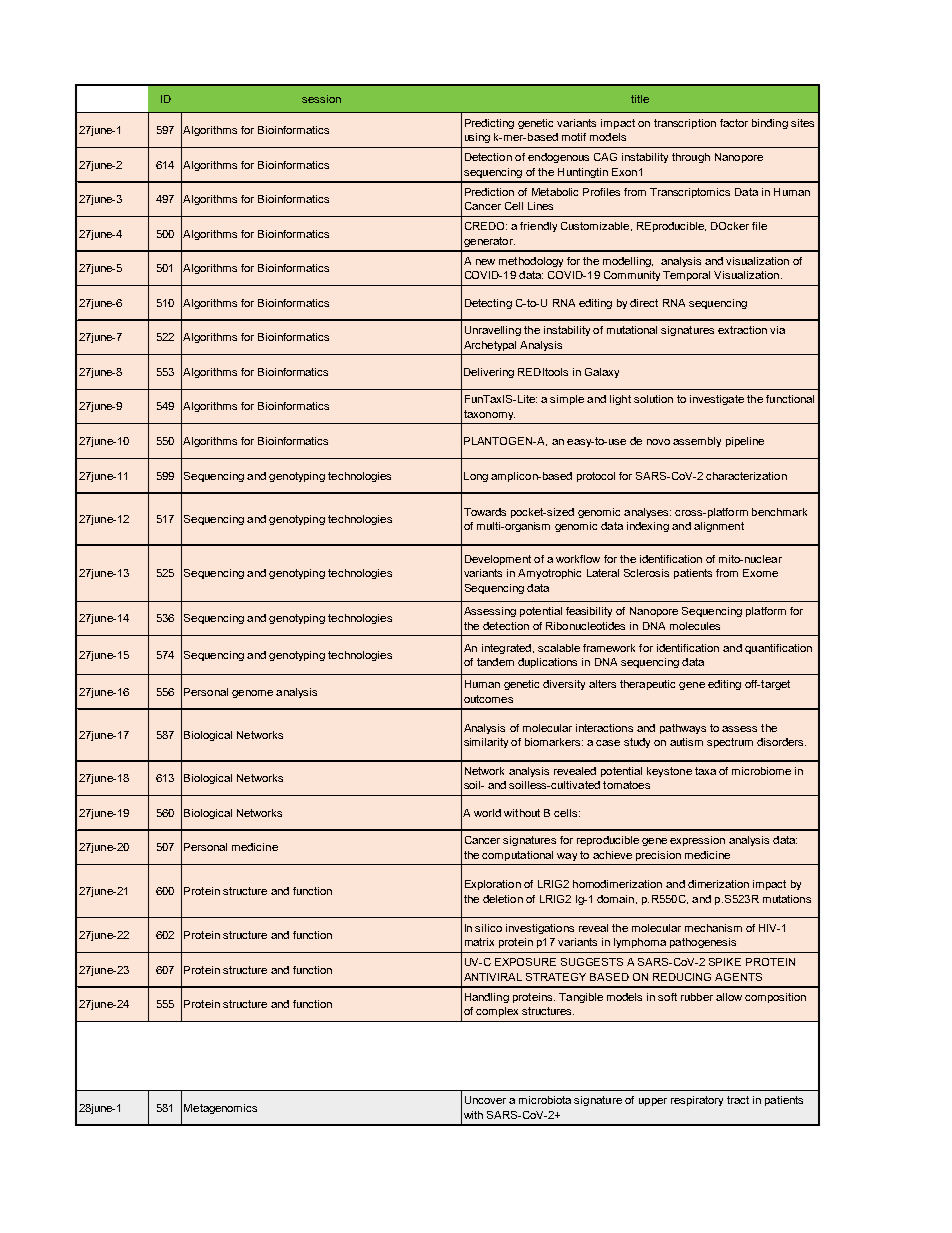 The width and height of the document is (952, 1233). Describe the element at coordinates (717, 400) in the document. I see `investigate` at that location.
